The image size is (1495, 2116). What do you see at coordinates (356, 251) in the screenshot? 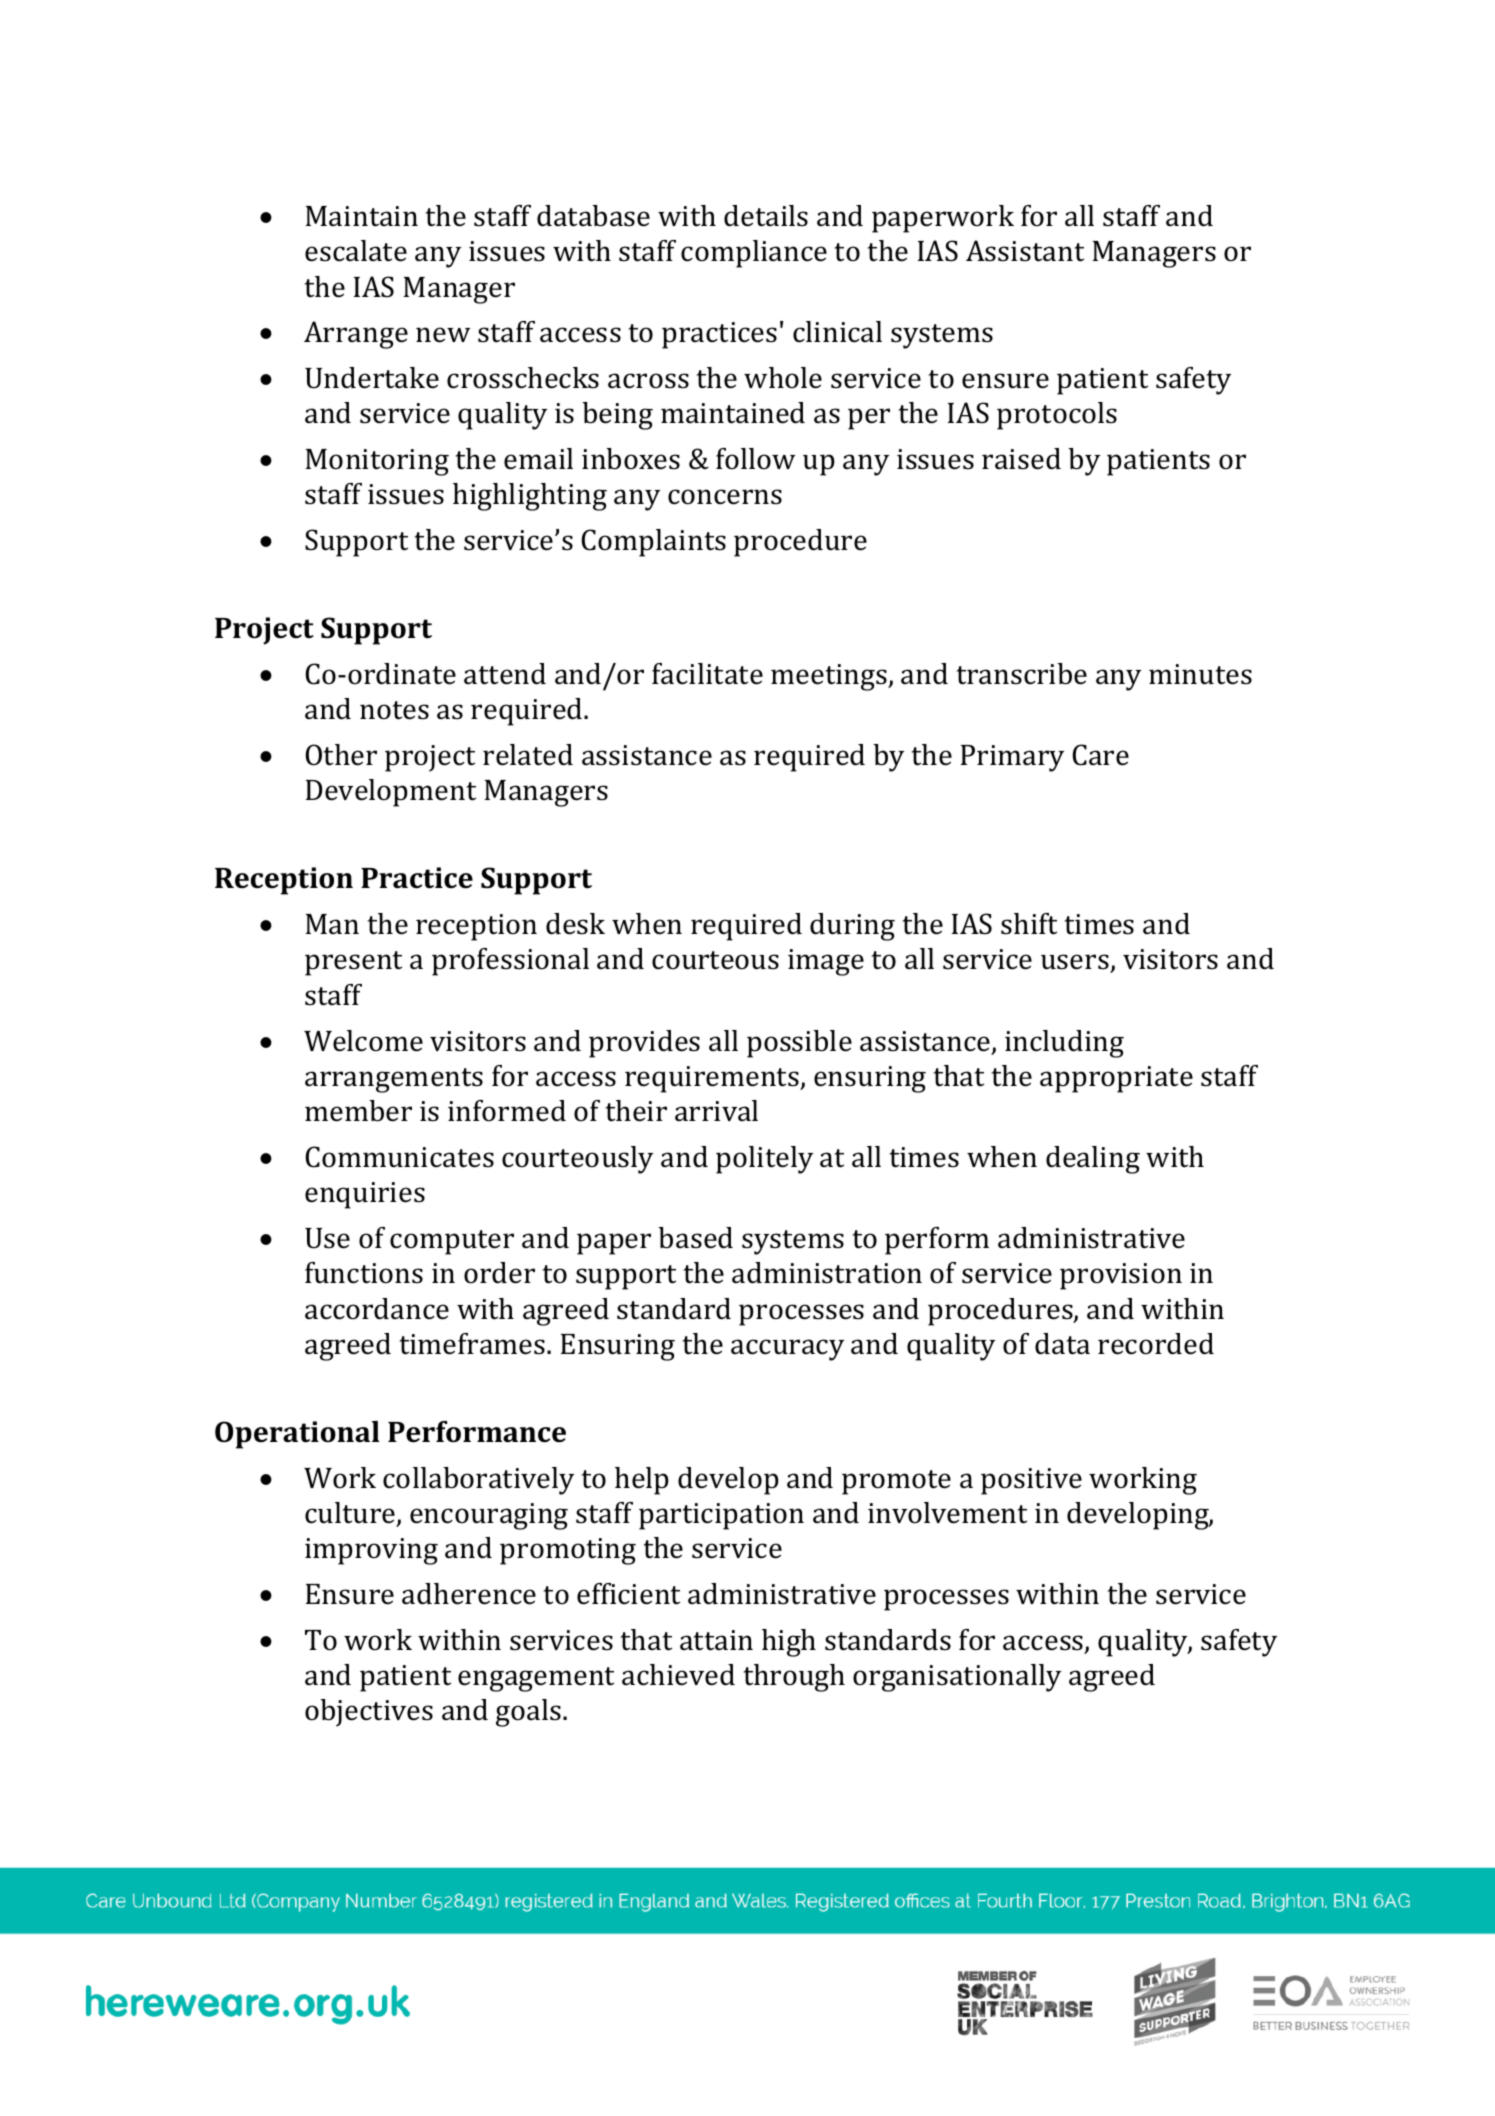
I see `escalate` at bounding box center [356, 251].
